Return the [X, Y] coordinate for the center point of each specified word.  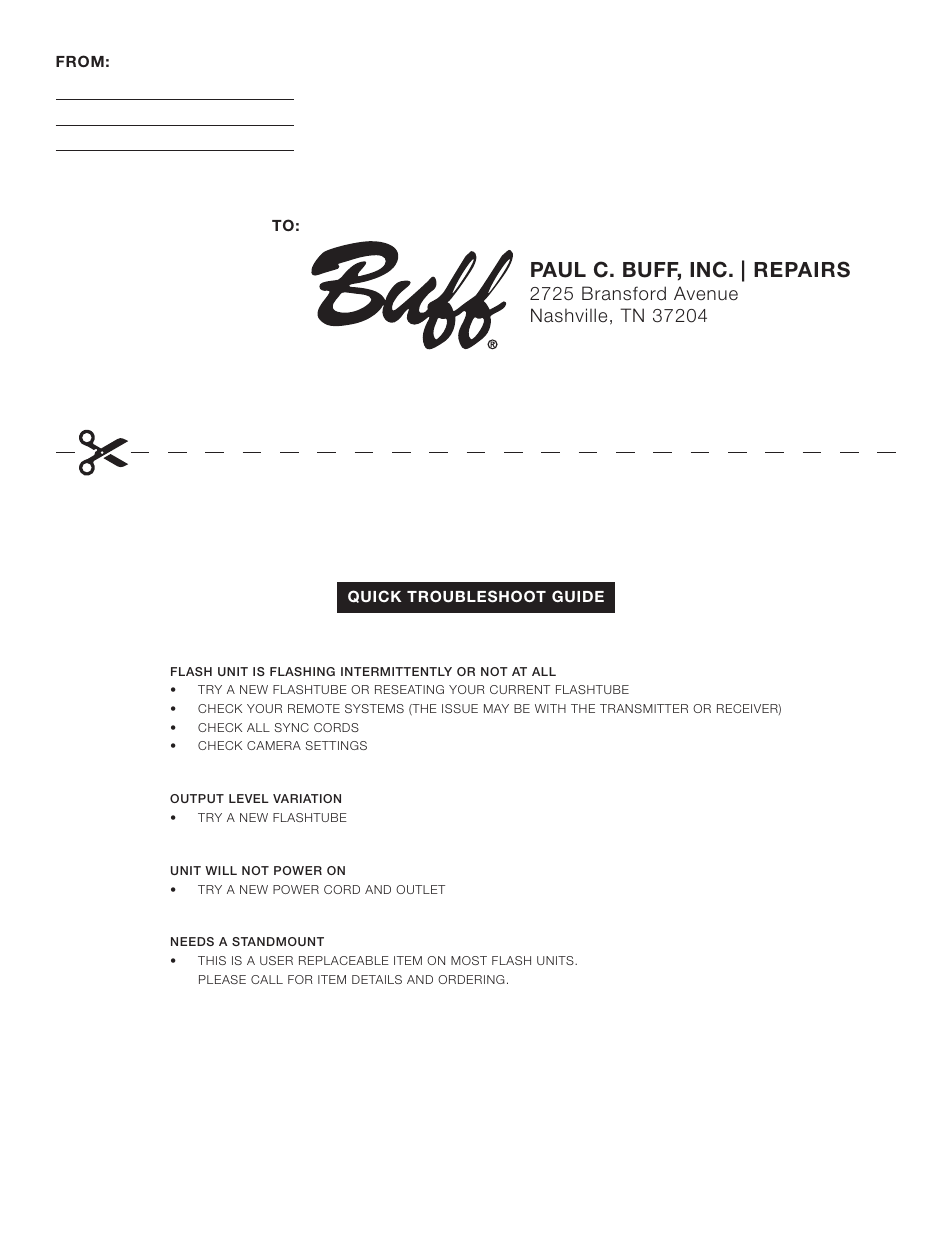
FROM [80, 61]
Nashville [569, 315]
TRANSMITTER [644, 708]
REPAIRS [802, 269]
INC [708, 269]
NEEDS [192, 941]
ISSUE [460, 708]
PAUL [558, 270]
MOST [469, 960]
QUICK [375, 596]
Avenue [706, 293]
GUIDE [578, 596]
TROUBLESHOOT [476, 596]
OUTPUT [197, 798]
